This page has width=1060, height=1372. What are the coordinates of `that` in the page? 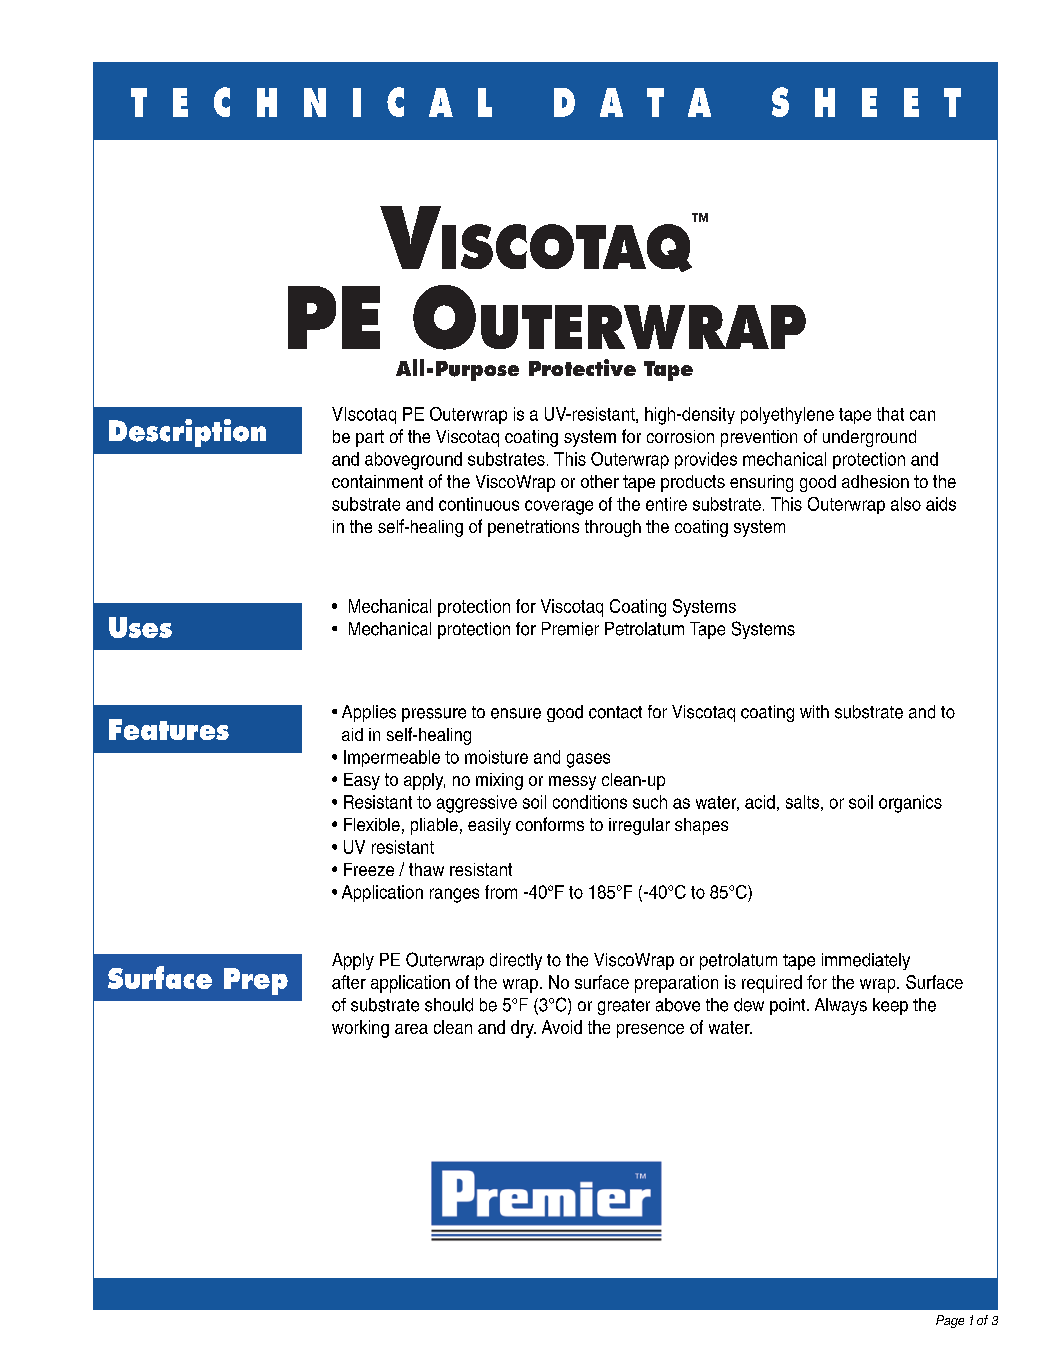 It's located at (890, 414).
